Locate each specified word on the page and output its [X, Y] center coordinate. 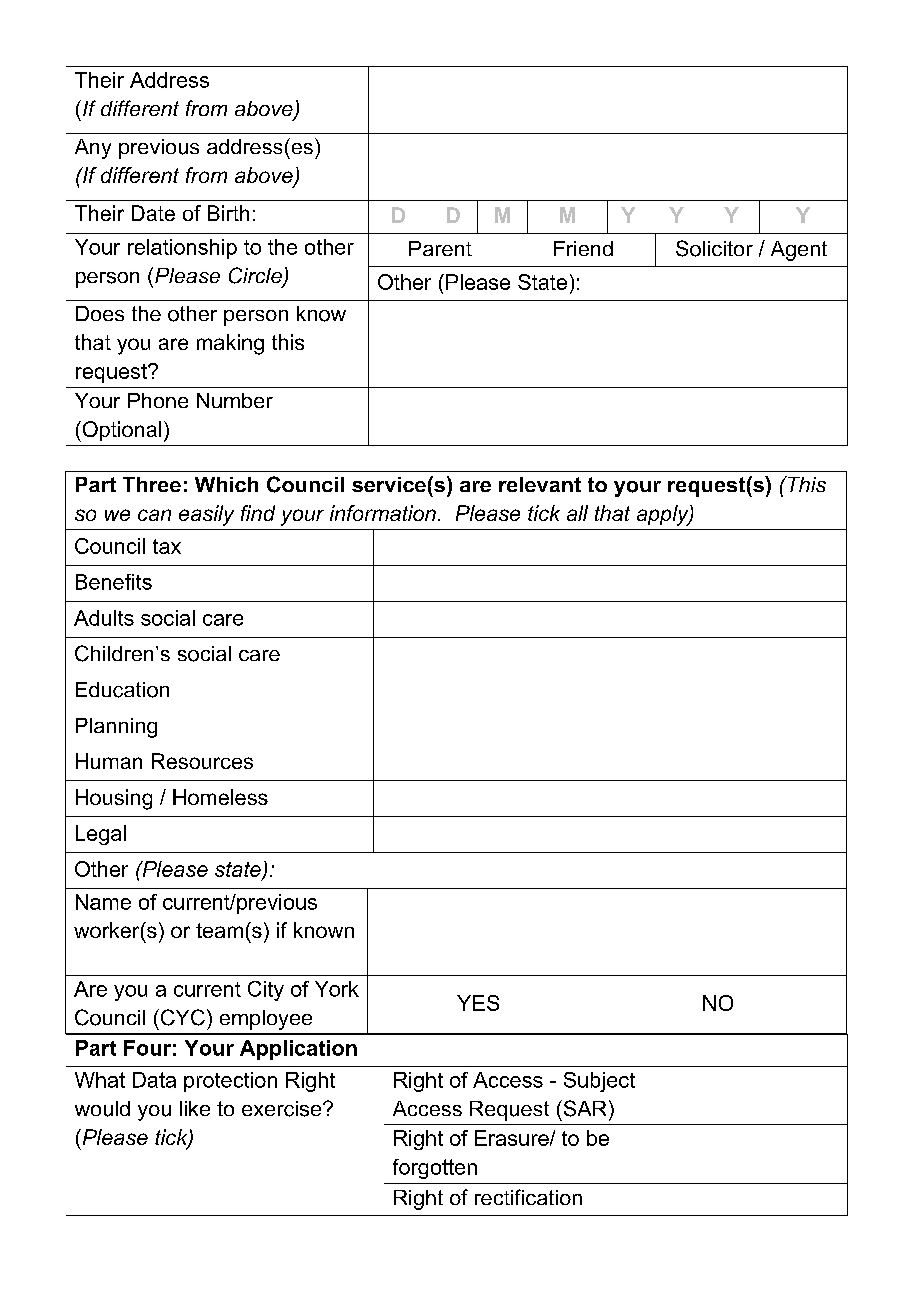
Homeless [220, 797]
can [154, 515]
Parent [440, 248]
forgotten [435, 1169]
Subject [599, 1082]
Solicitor [714, 248]
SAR [583, 1108]
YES [478, 1003]
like [195, 1108]
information [383, 513]
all [577, 513]
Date [153, 213]
